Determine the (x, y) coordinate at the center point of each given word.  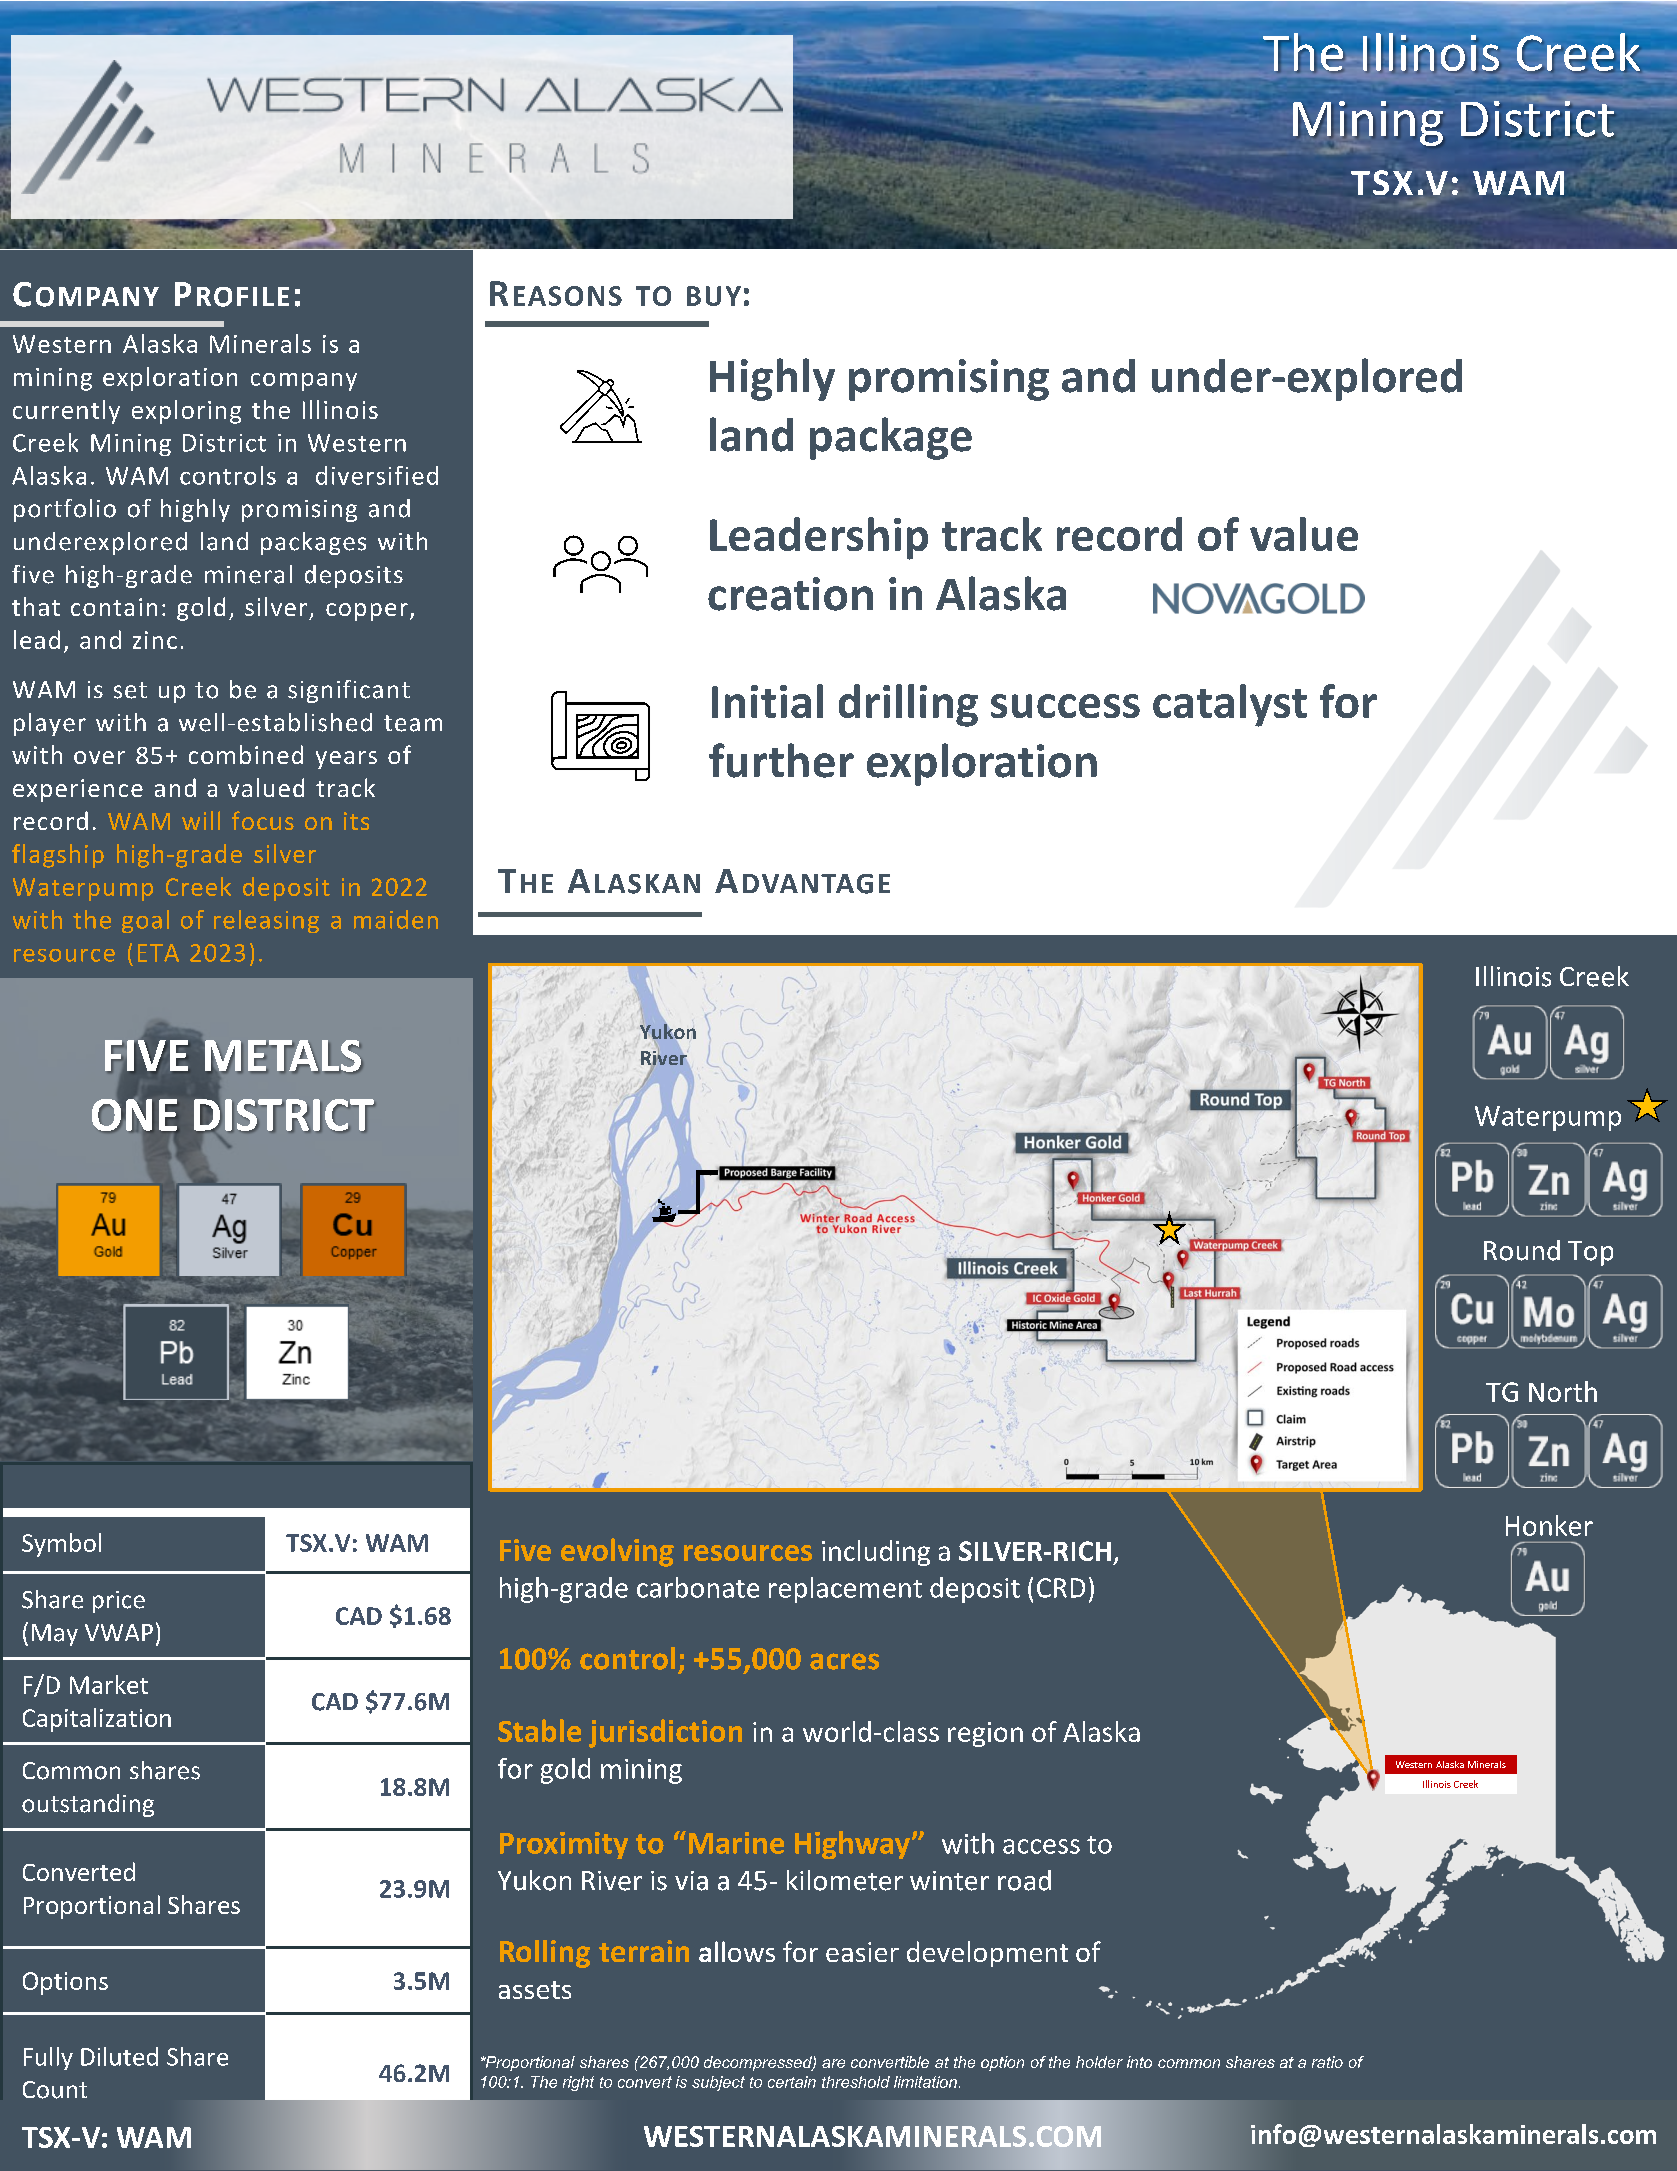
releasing (266, 921)
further (781, 760)
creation (790, 594)
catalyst (1230, 705)
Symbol (61, 1545)
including (876, 1553)
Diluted (119, 2056)
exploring (186, 412)
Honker (1549, 1525)
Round (1522, 1250)
